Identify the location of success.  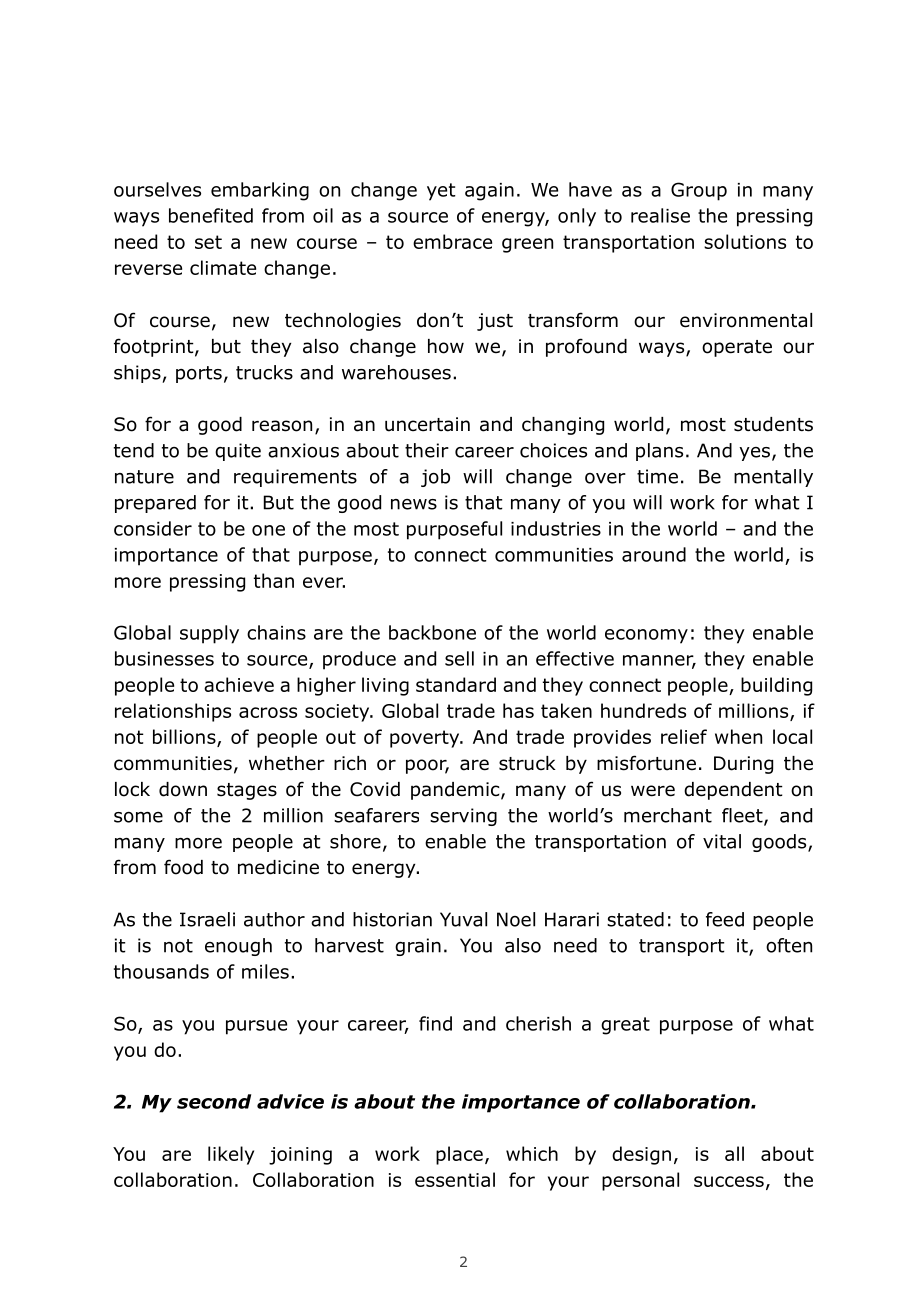
(729, 1181).
